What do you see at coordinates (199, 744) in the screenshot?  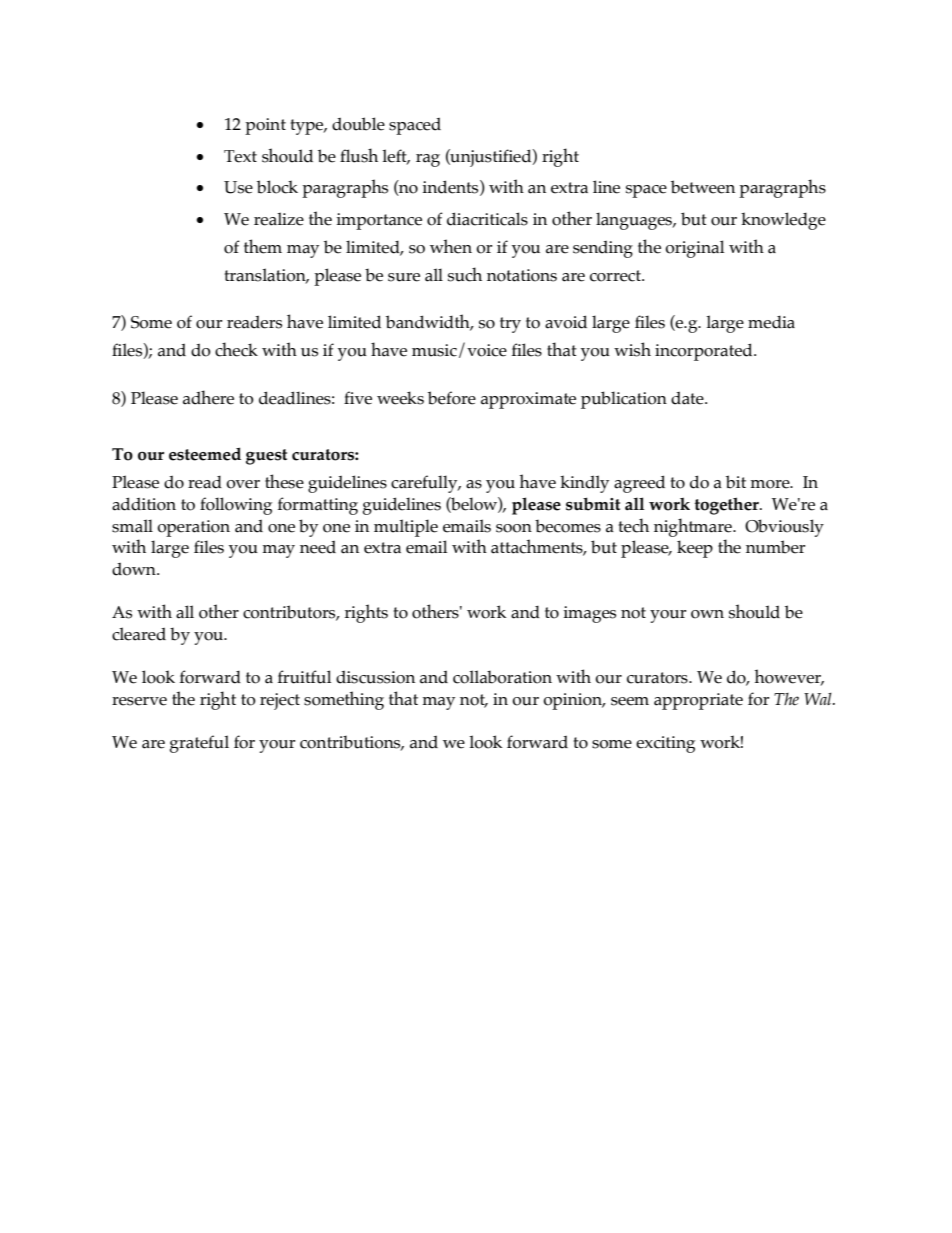 I see `grateful` at bounding box center [199, 744].
